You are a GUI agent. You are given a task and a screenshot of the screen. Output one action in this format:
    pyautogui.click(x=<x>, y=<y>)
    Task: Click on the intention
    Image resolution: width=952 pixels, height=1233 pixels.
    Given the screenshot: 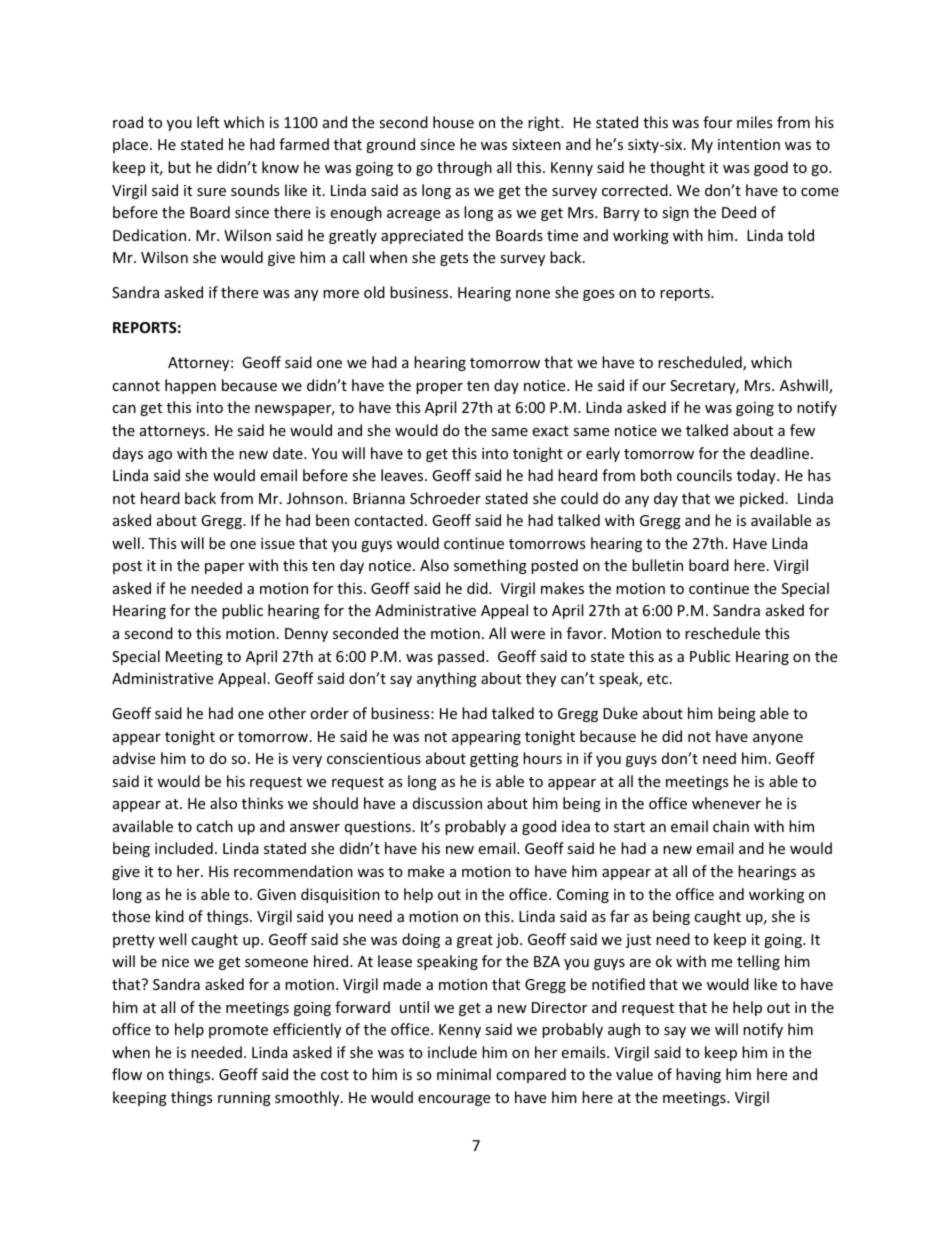 What is the action you would take?
    pyautogui.click(x=749, y=144)
